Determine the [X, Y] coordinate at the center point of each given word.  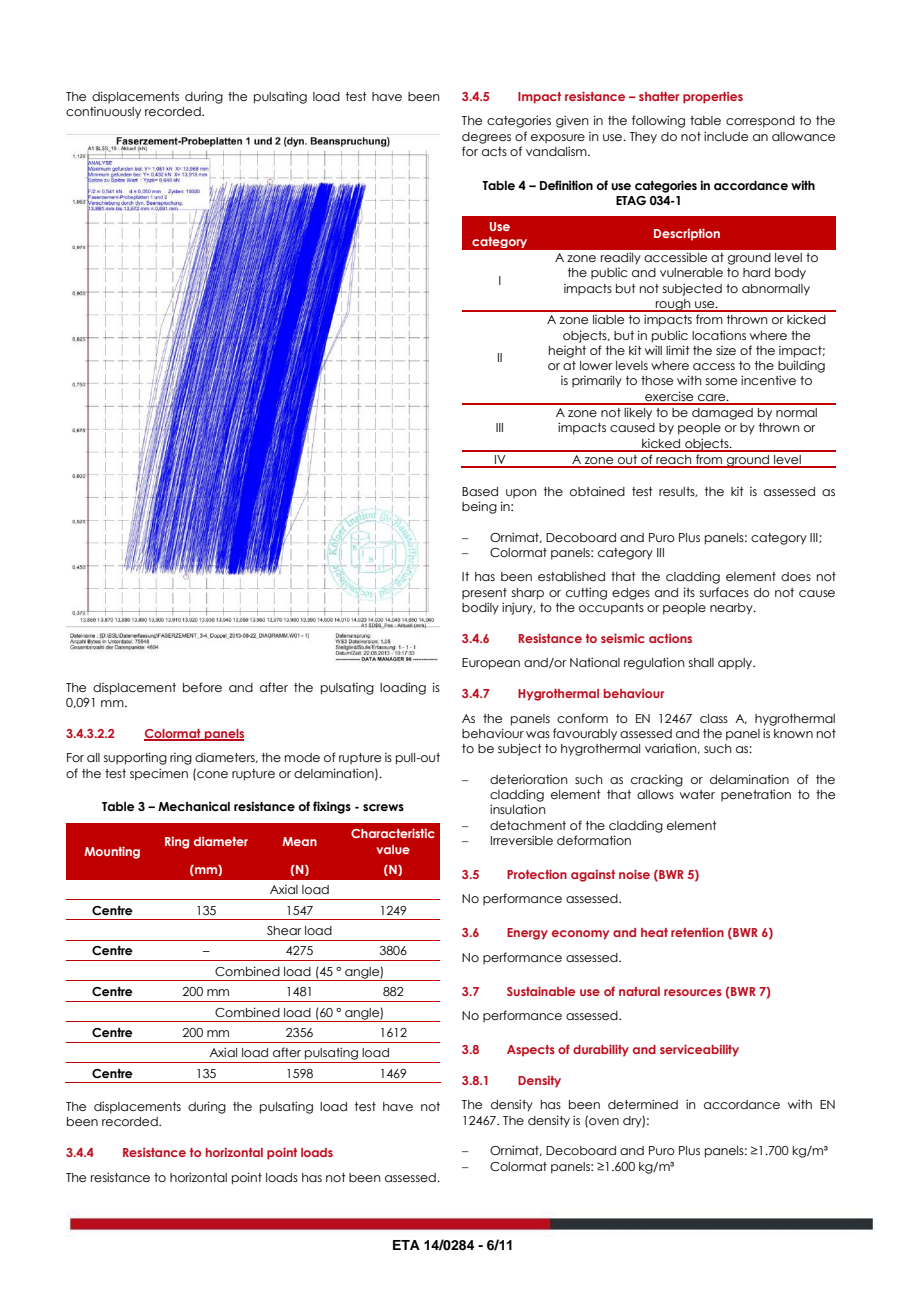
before [202, 687]
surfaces [724, 592]
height [567, 351]
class [714, 718]
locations [719, 335]
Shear [284, 930]
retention [697, 932]
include [726, 136]
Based [480, 491]
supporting [135, 758]
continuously [103, 112]
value [393, 849]
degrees [486, 138]
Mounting [112, 852]
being [479, 507]
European [491, 664]
